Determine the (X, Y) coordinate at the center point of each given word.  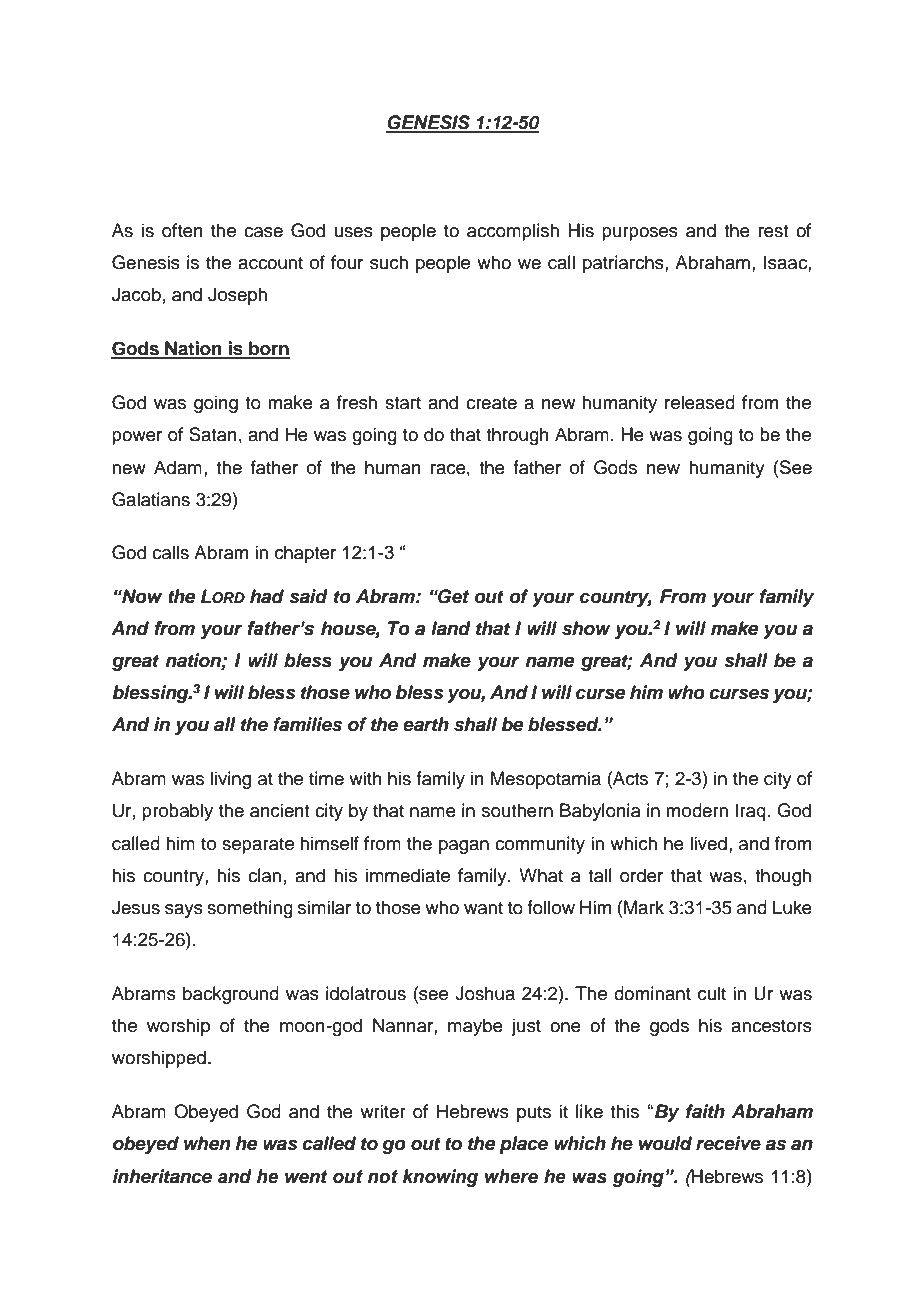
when (207, 1143)
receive (728, 1143)
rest (773, 231)
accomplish (513, 232)
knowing (440, 1178)
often (182, 230)
